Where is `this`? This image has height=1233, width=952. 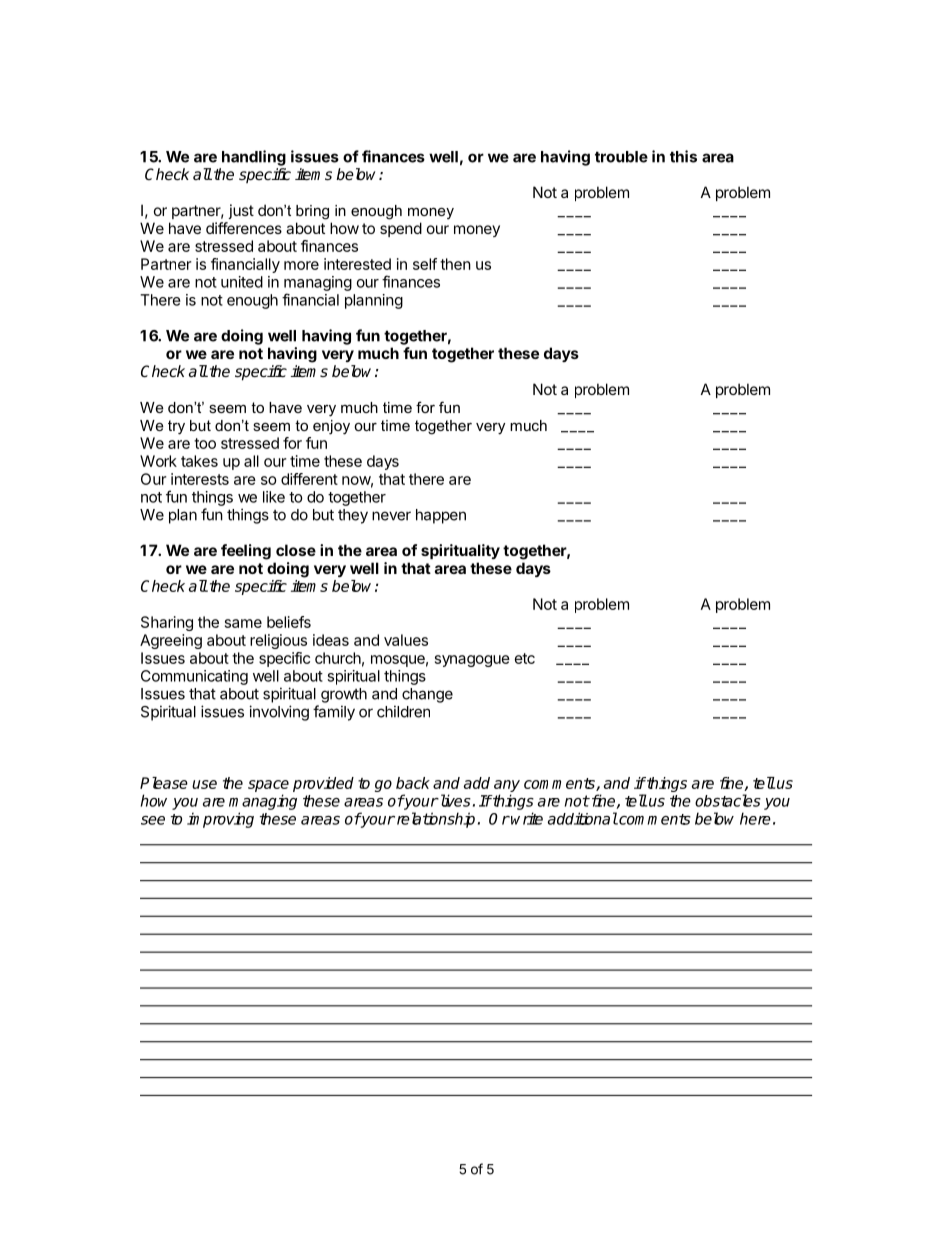 this is located at coordinates (683, 156).
